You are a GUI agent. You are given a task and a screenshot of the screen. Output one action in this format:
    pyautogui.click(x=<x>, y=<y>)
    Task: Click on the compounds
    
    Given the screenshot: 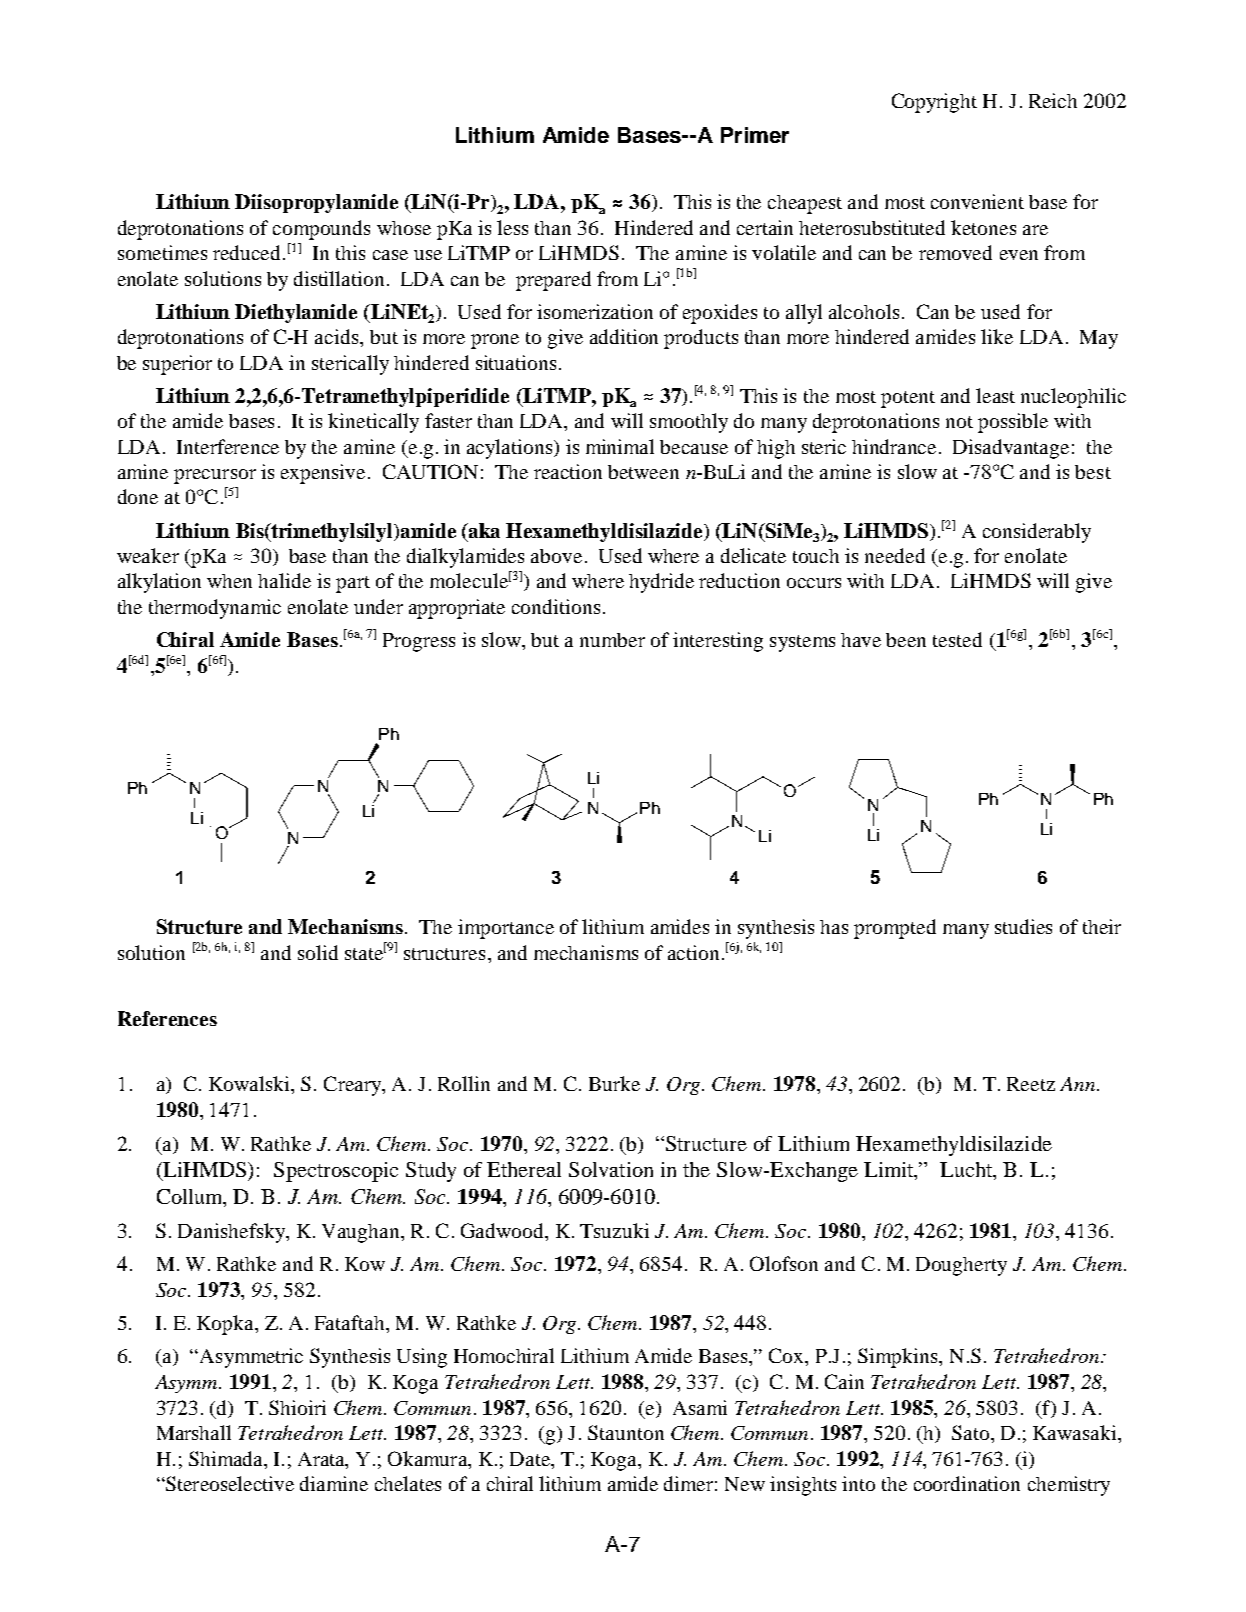 What is the action you would take?
    pyautogui.click(x=321, y=230)
